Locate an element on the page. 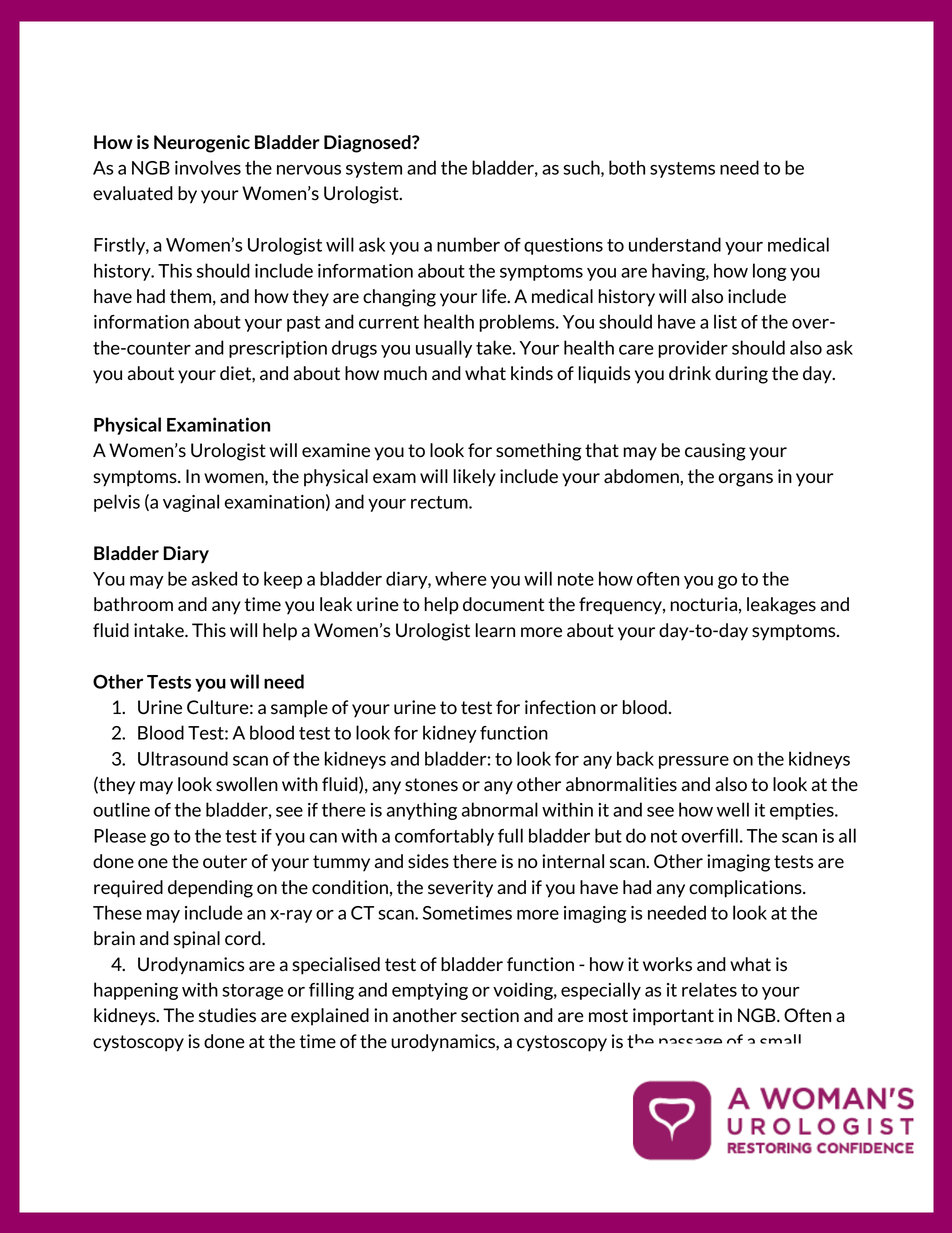 This document has height=1233, width=952. well is located at coordinates (733, 809).
